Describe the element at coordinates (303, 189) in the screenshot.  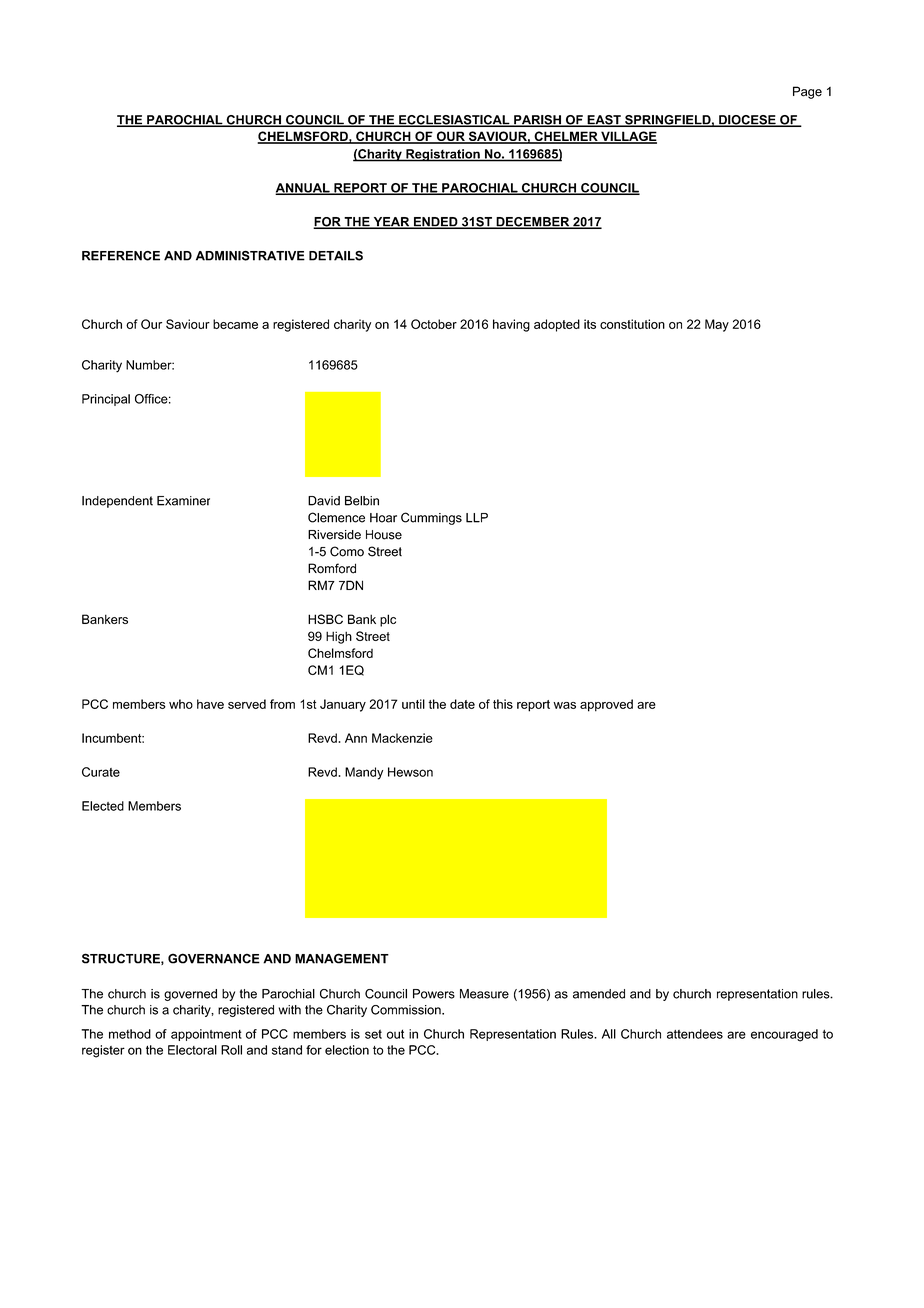
I see `ANNUAL` at that location.
